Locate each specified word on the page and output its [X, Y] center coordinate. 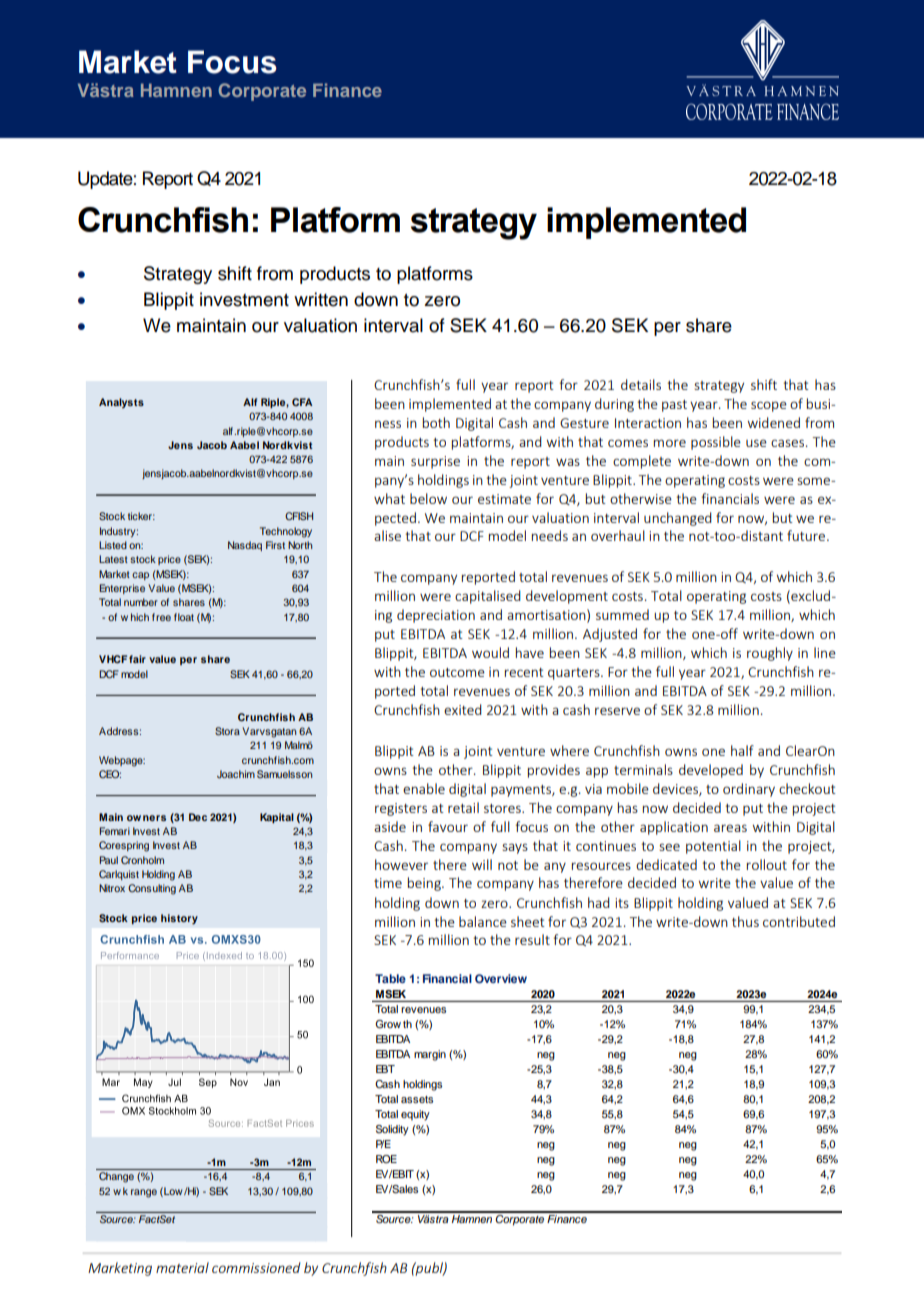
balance [483, 921]
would [490, 652]
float [184, 617]
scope [769, 406]
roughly [770, 654]
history [179, 919]
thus [745, 921]
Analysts [121, 403]
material [182, 1267]
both [436, 422]
